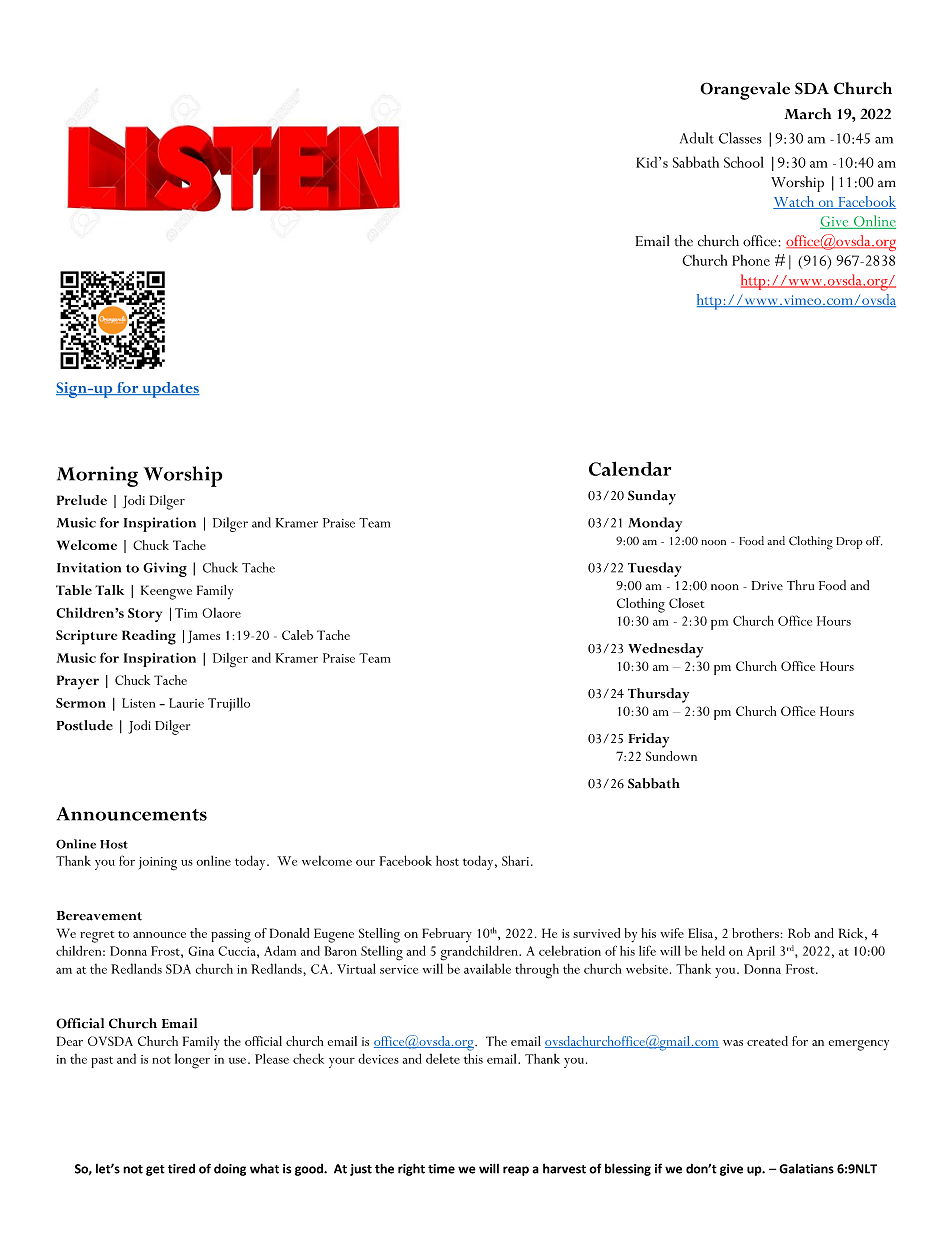 Image resolution: width=952 pixels, height=1233 pixels. Describe the element at coordinates (149, 637) in the page. I see `Reading` at that location.
